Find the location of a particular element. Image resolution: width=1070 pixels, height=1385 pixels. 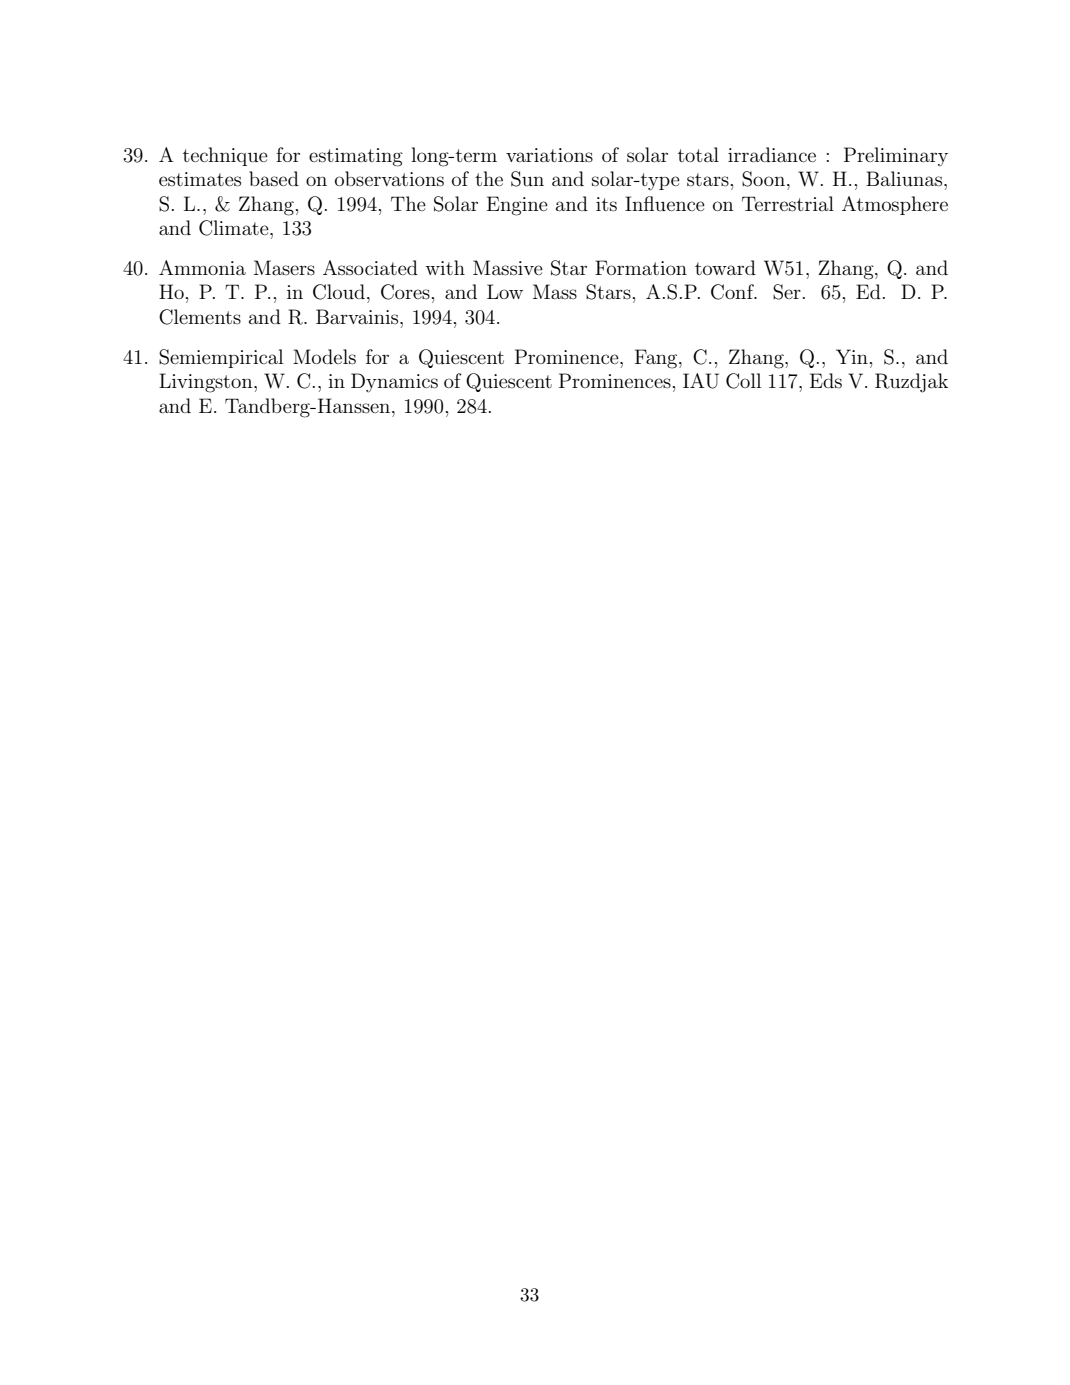

Masers is located at coordinates (284, 267).
